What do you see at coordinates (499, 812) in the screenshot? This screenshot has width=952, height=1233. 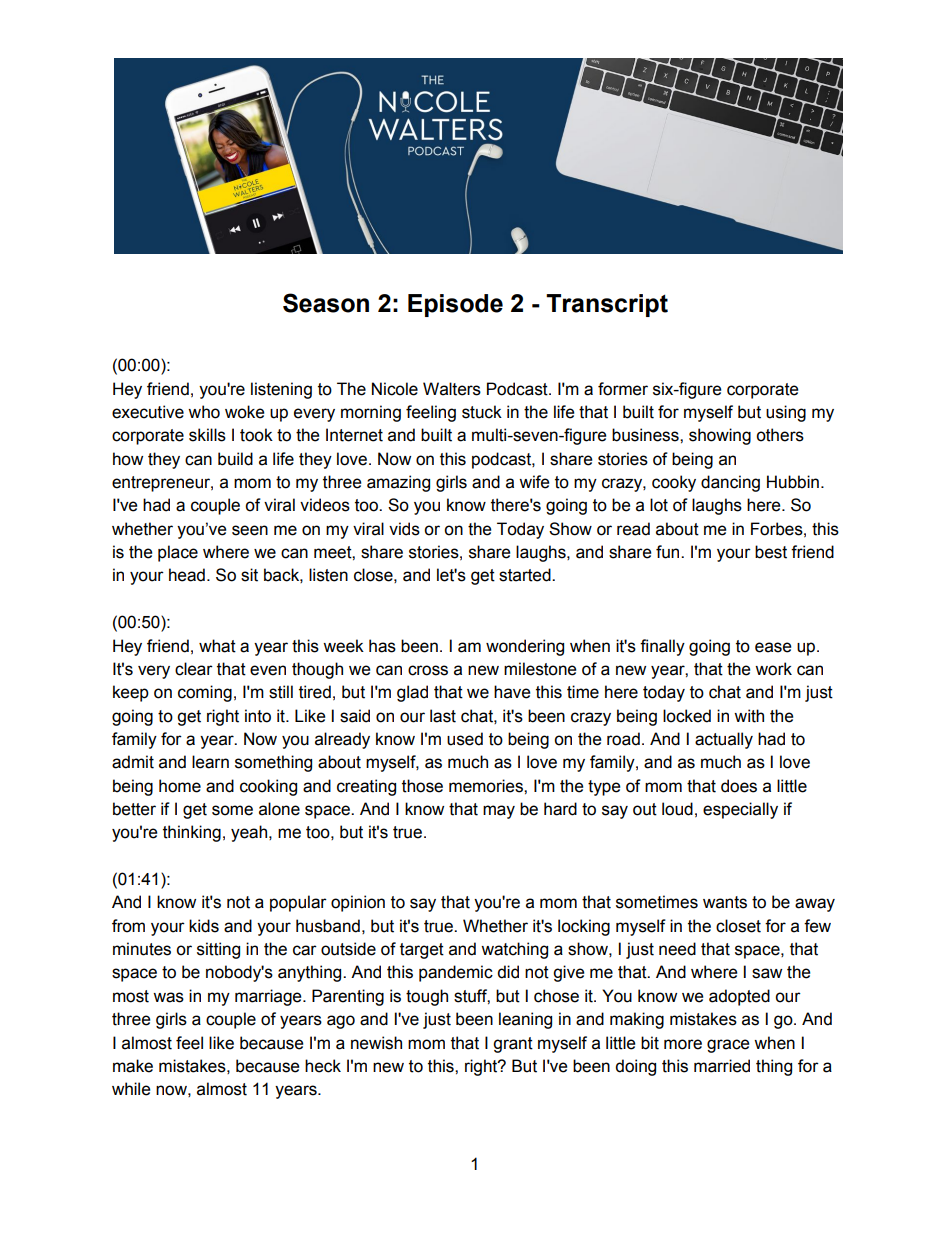 I see `may` at bounding box center [499, 812].
